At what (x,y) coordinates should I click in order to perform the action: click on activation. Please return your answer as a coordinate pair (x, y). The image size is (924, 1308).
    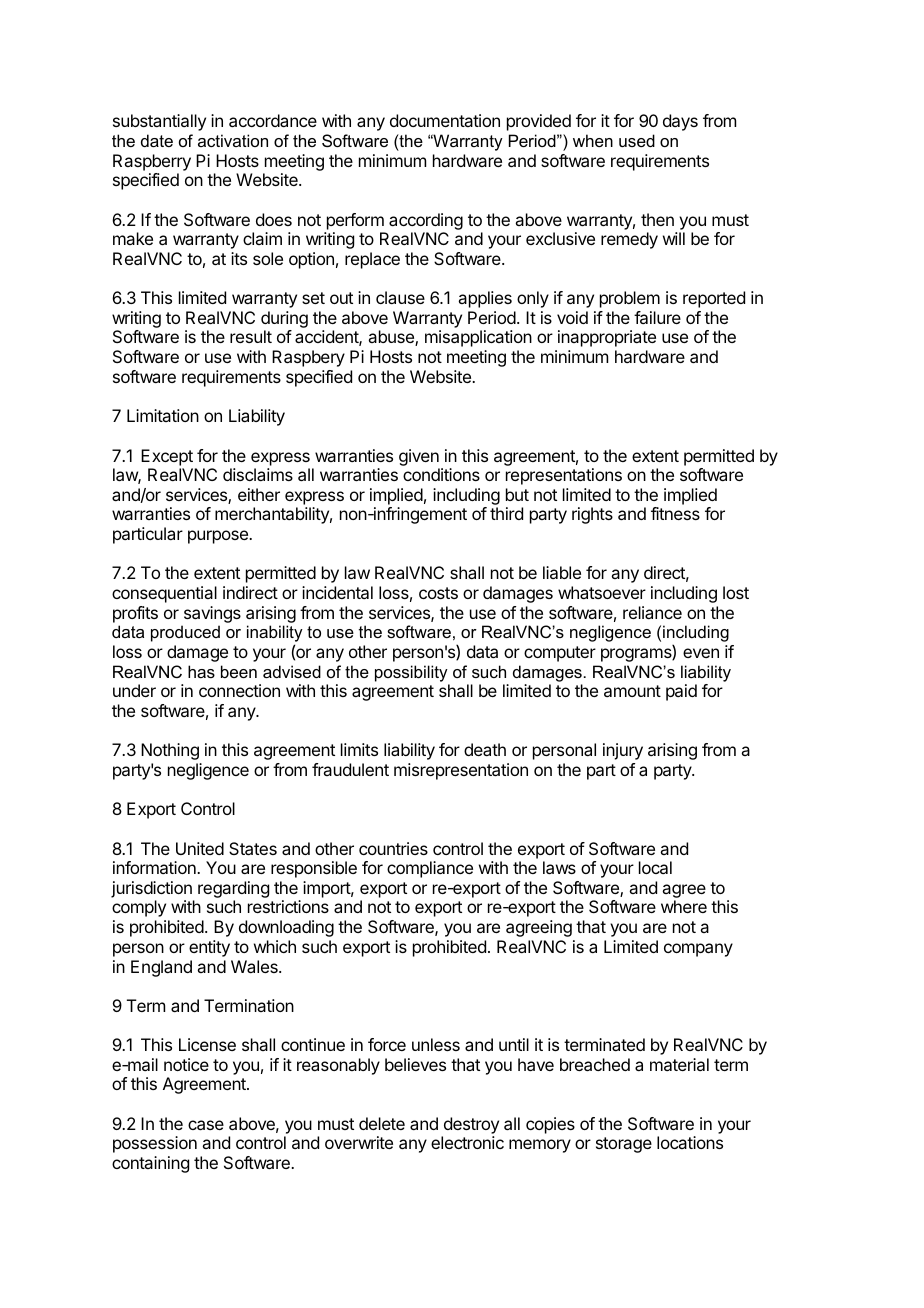
    Looking at the image, I should click on (233, 140).
